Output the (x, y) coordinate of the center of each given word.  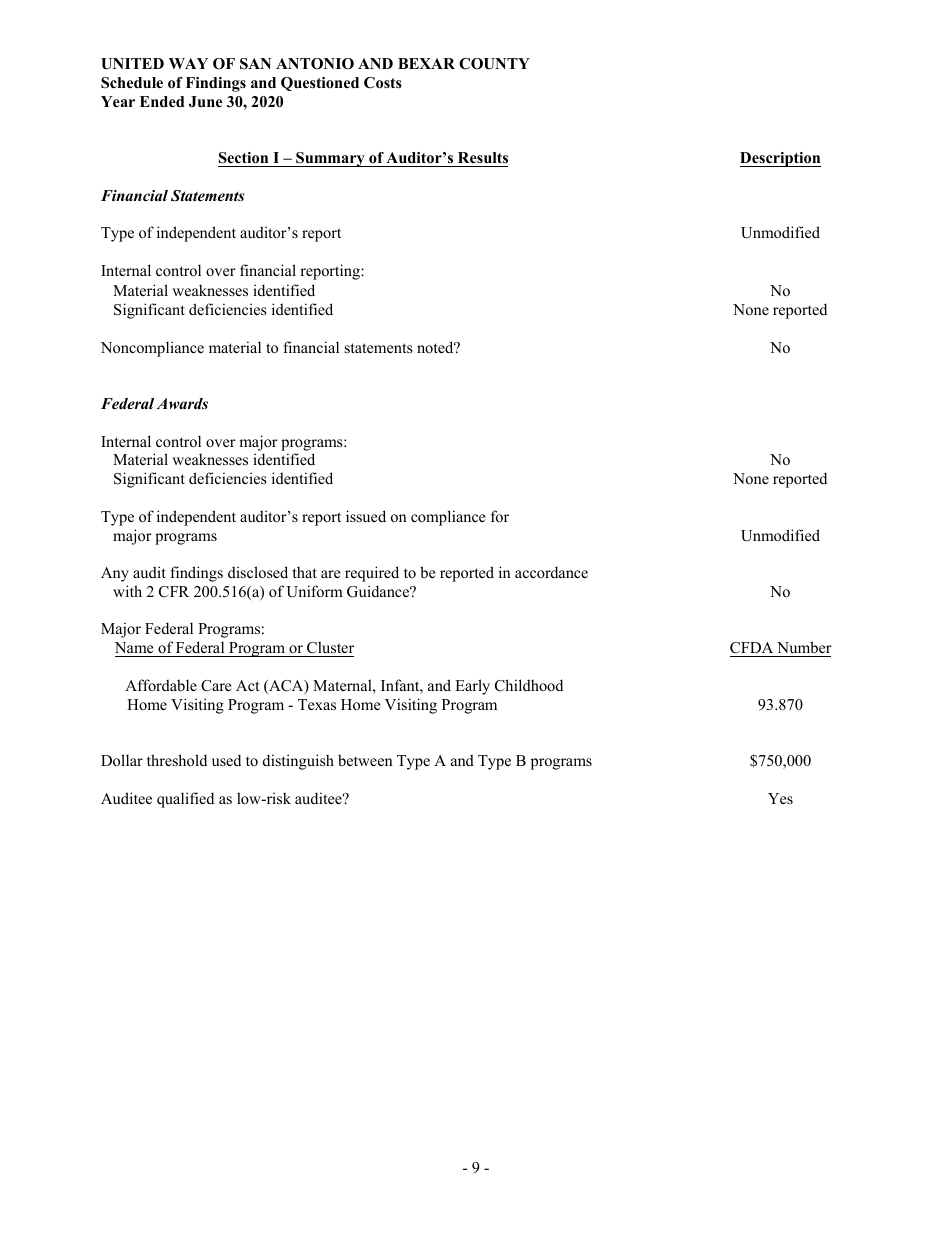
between (365, 760)
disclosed (258, 572)
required (372, 574)
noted (436, 347)
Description (780, 159)
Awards (182, 403)
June (205, 102)
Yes (780, 798)
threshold (177, 760)
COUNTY (494, 64)
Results (483, 157)
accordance (551, 572)
